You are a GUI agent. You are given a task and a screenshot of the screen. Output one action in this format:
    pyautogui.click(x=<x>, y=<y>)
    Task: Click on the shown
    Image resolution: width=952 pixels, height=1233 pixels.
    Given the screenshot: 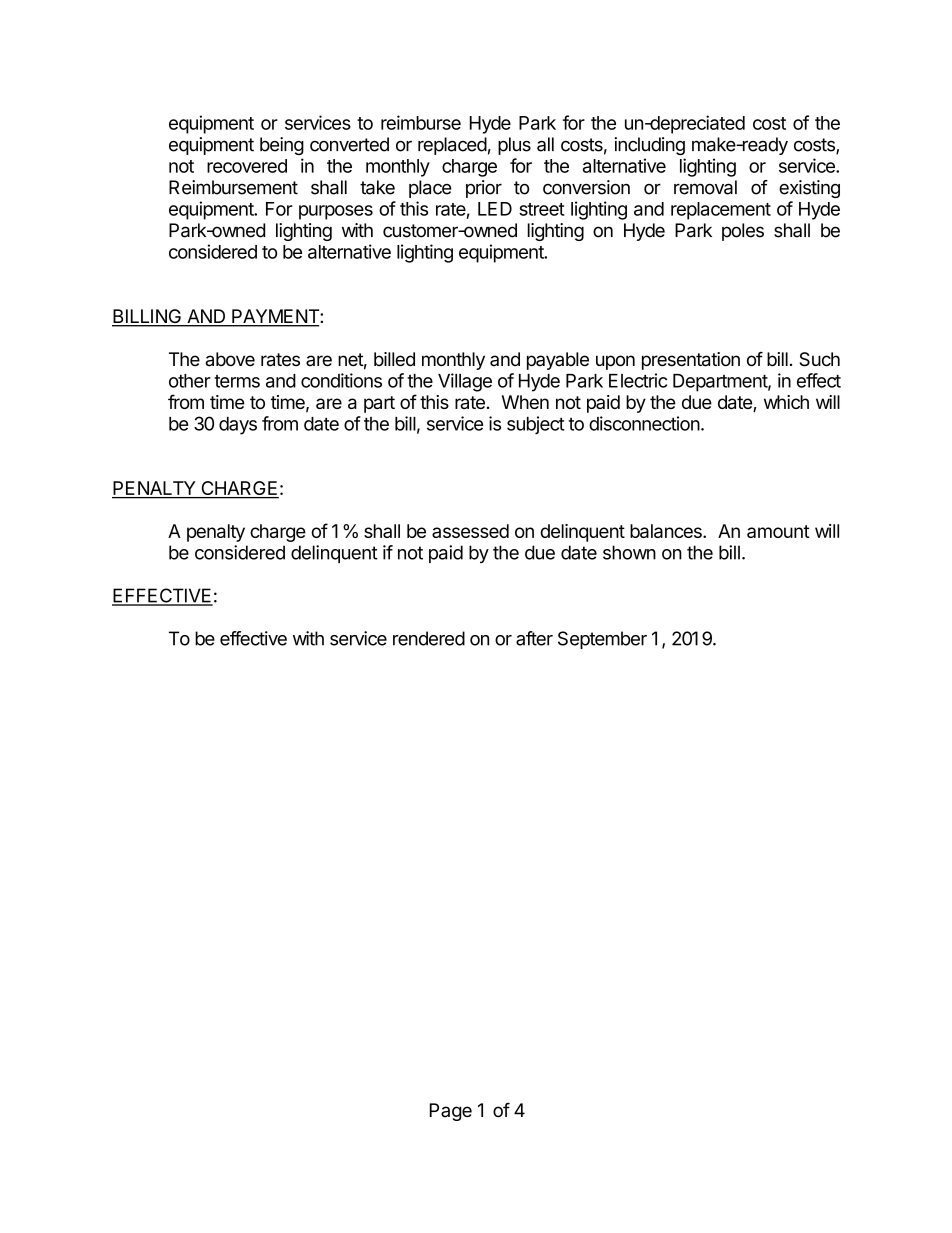 What is the action you would take?
    pyautogui.click(x=629, y=552)
